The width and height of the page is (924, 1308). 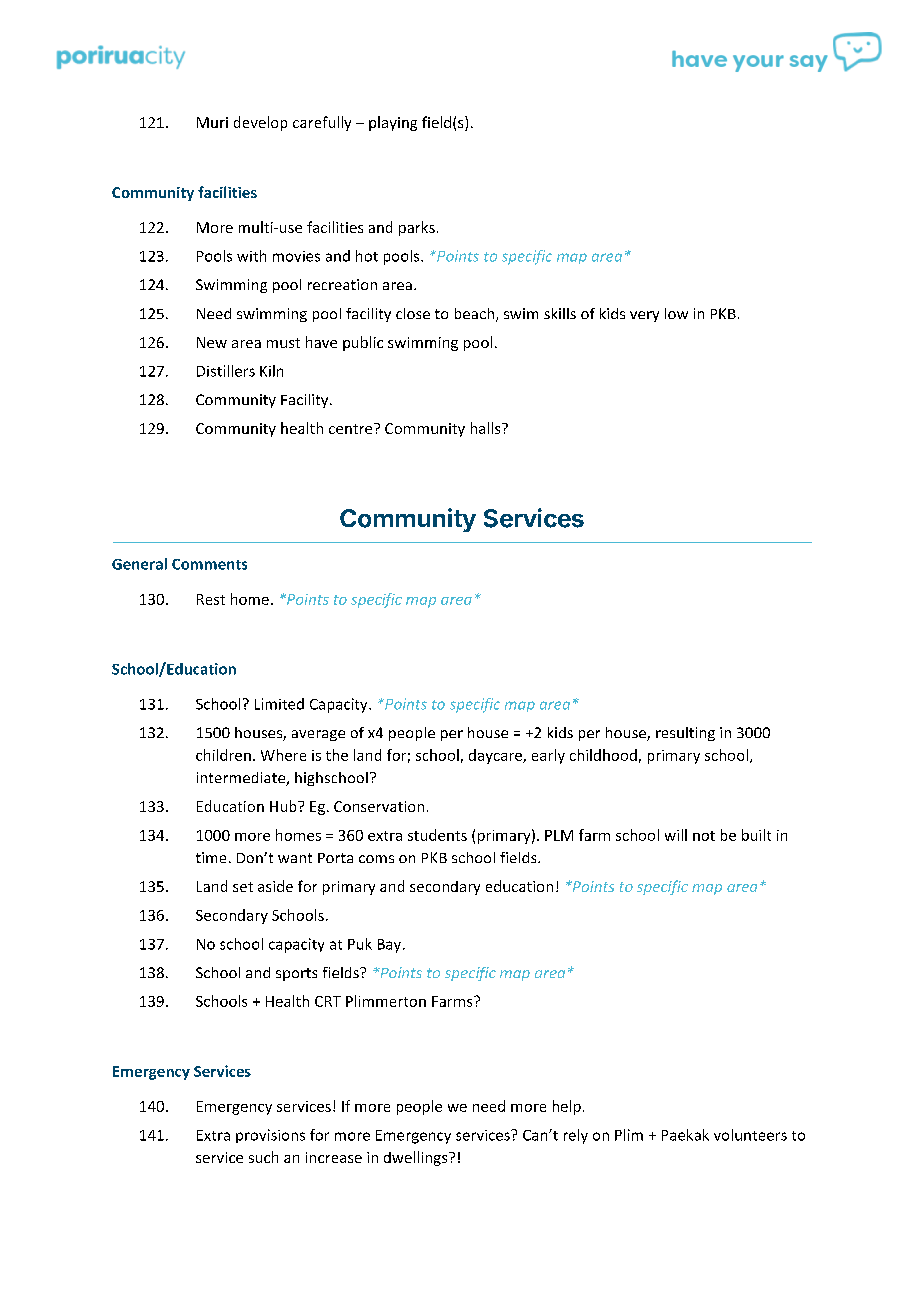 What do you see at coordinates (496, 756) in the page?
I see `daycare` at bounding box center [496, 756].
